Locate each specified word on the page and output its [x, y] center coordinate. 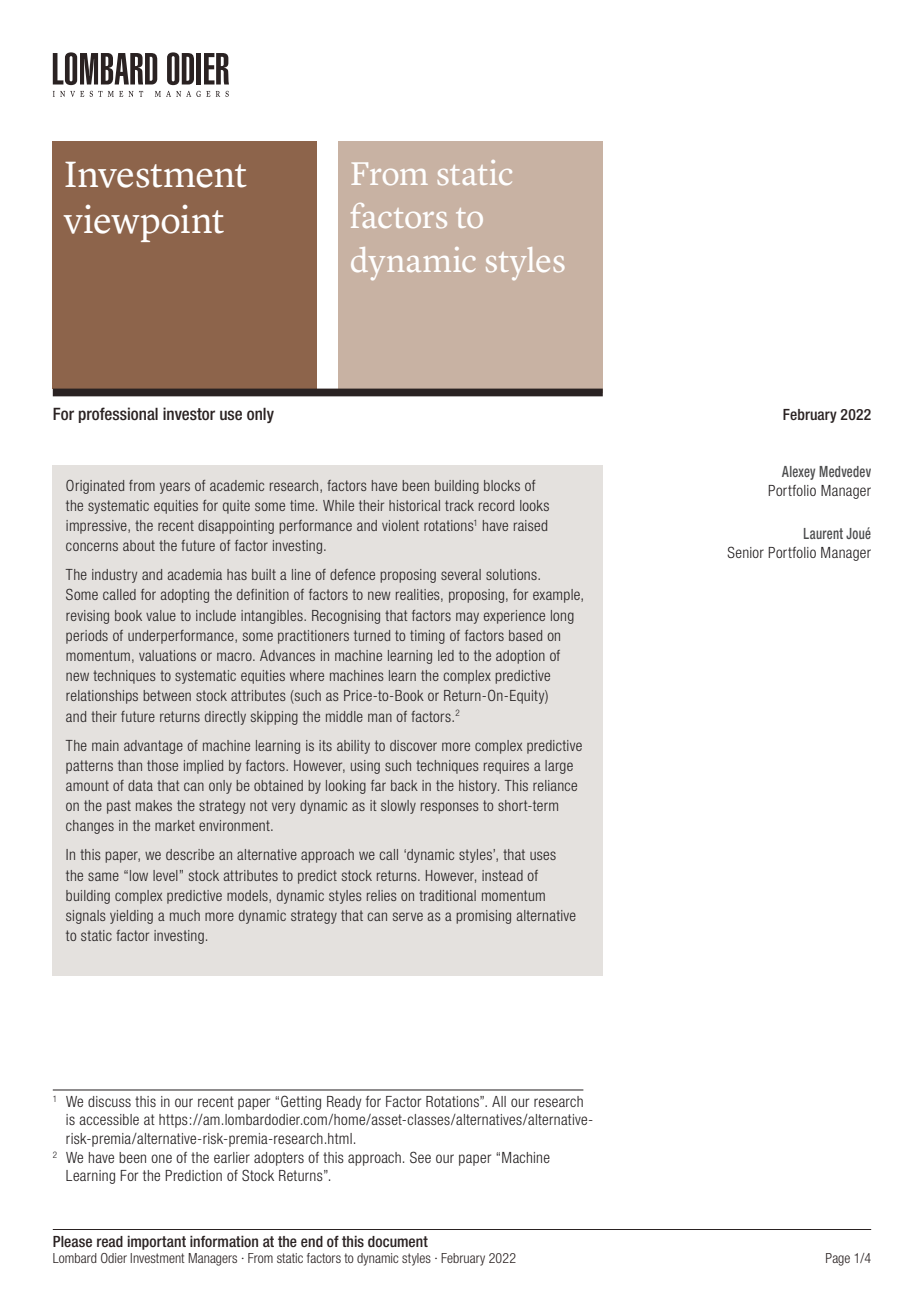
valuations [167, 655]
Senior [745, 552]
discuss [109, 1101]
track [459, 505]
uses [543, 855]
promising [483, 917]
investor [189, 414]
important [156, 1242]
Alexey [798, 473]
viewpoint [143, 223]
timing [427, 637]
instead [502, 875]
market [175, 825]
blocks [502, 485]
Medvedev [845, 471]
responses [450, 808]
